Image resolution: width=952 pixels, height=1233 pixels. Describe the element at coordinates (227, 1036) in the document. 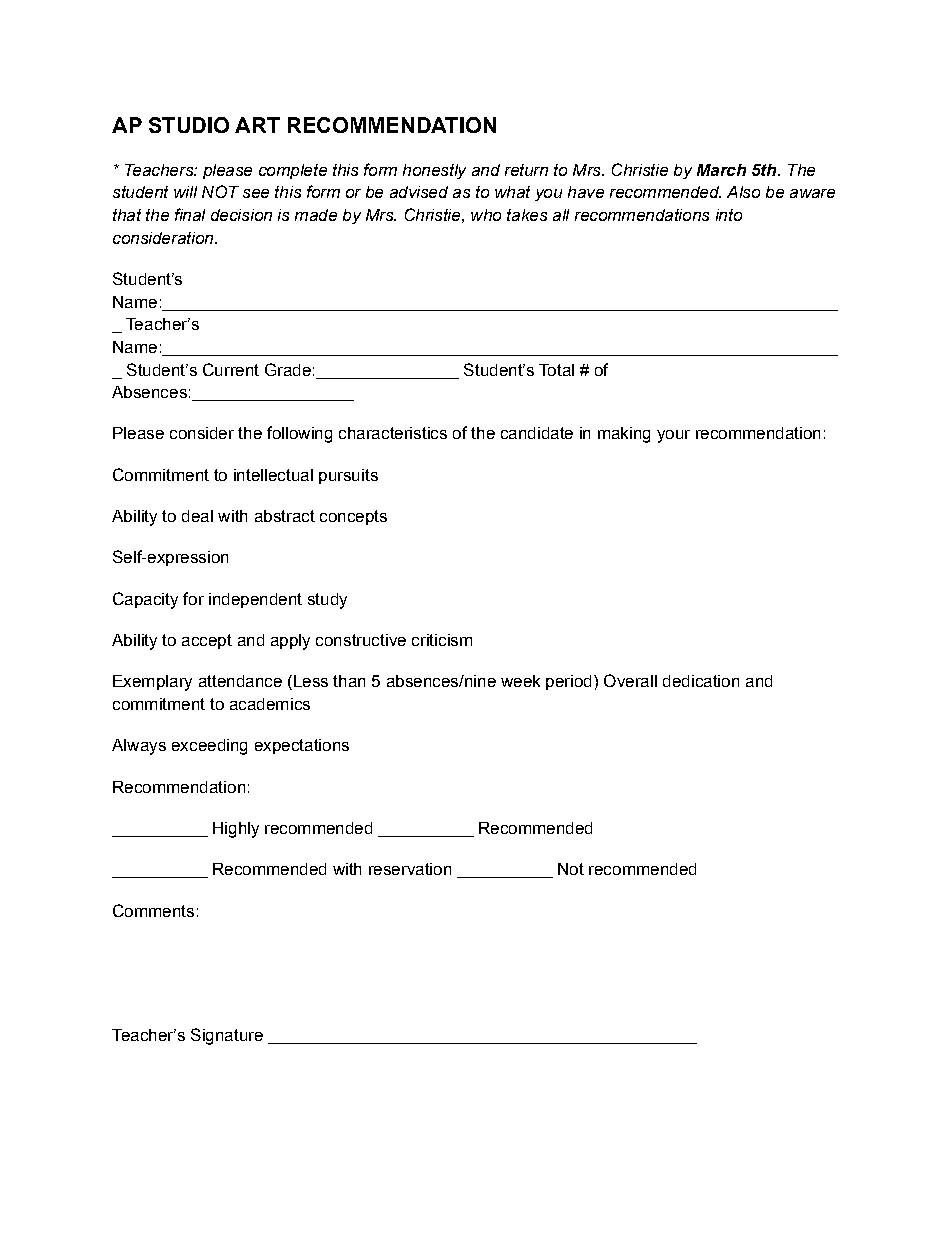

I see `Signature` at that location.
